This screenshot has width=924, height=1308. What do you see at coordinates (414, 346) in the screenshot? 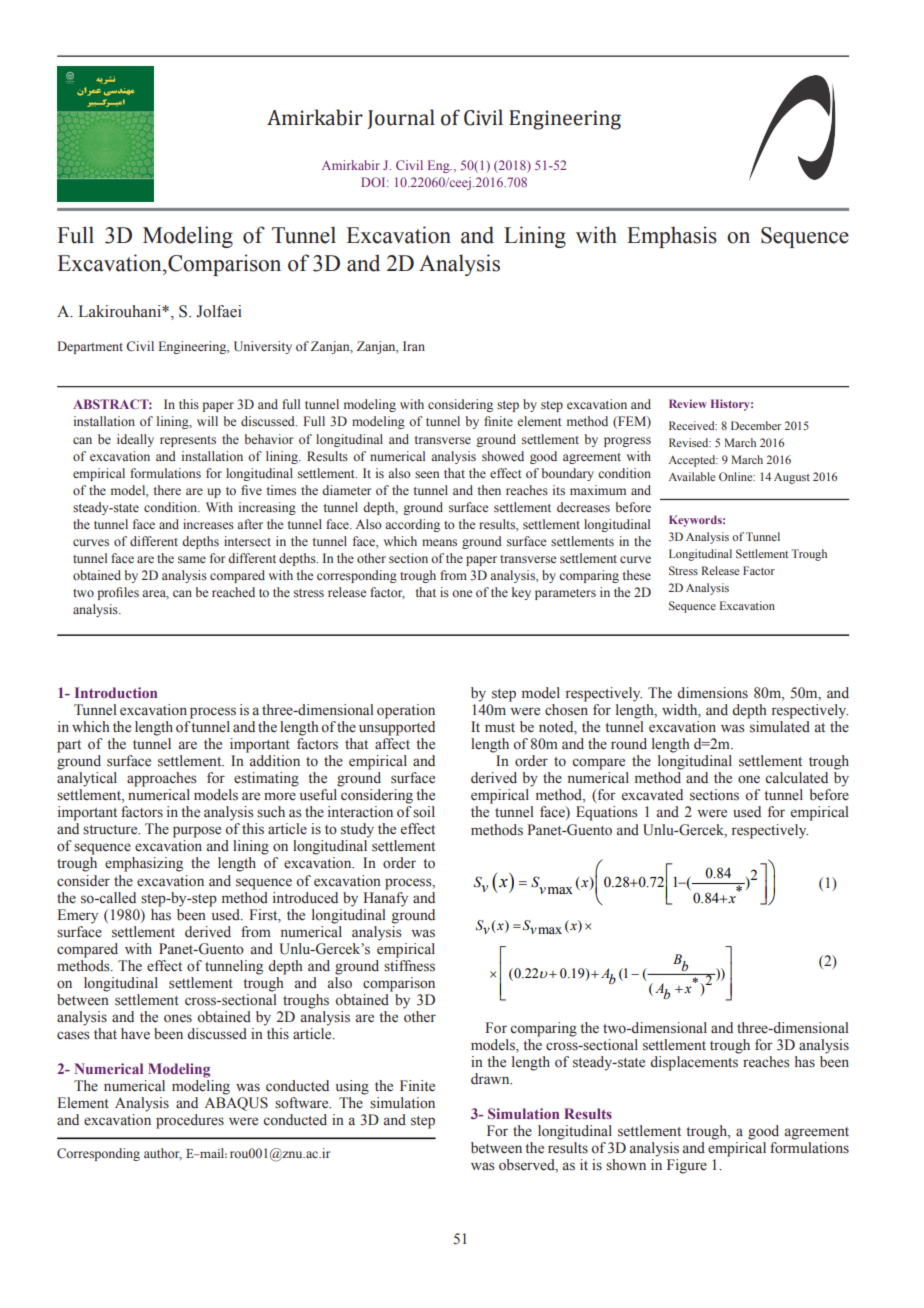
I see `Iran` at bounding box center [414, 346].
